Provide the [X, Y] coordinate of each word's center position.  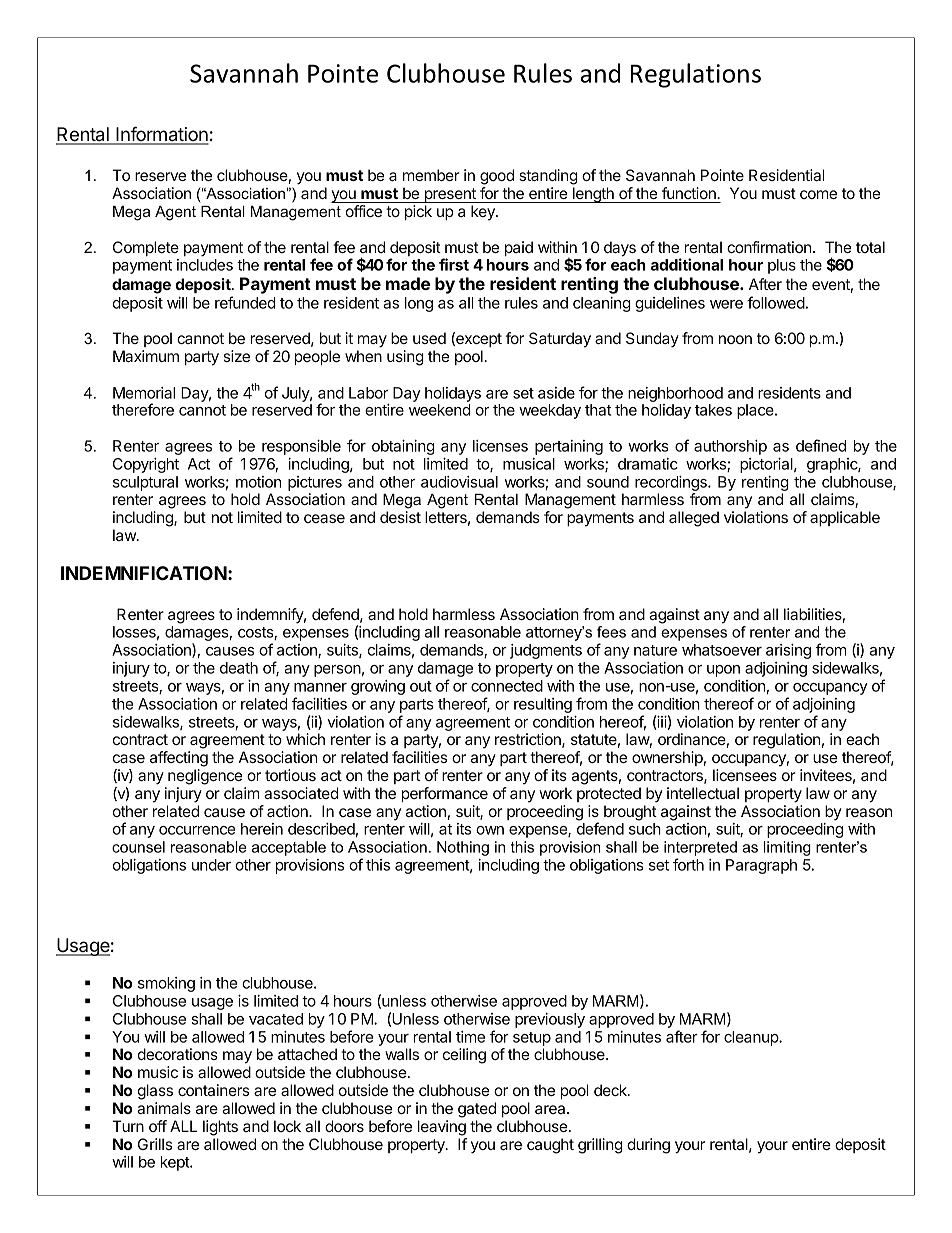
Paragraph [761, 866]
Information [161, 135]
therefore [143, 409]
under [211, 865]
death [239, 668]
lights [220, 1128]
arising [788, 651]
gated [477, 1110]
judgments [546, 651]
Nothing [463, 848]
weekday [550, 411]
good [497, 177]
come [818, 194]
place [756, 411]
